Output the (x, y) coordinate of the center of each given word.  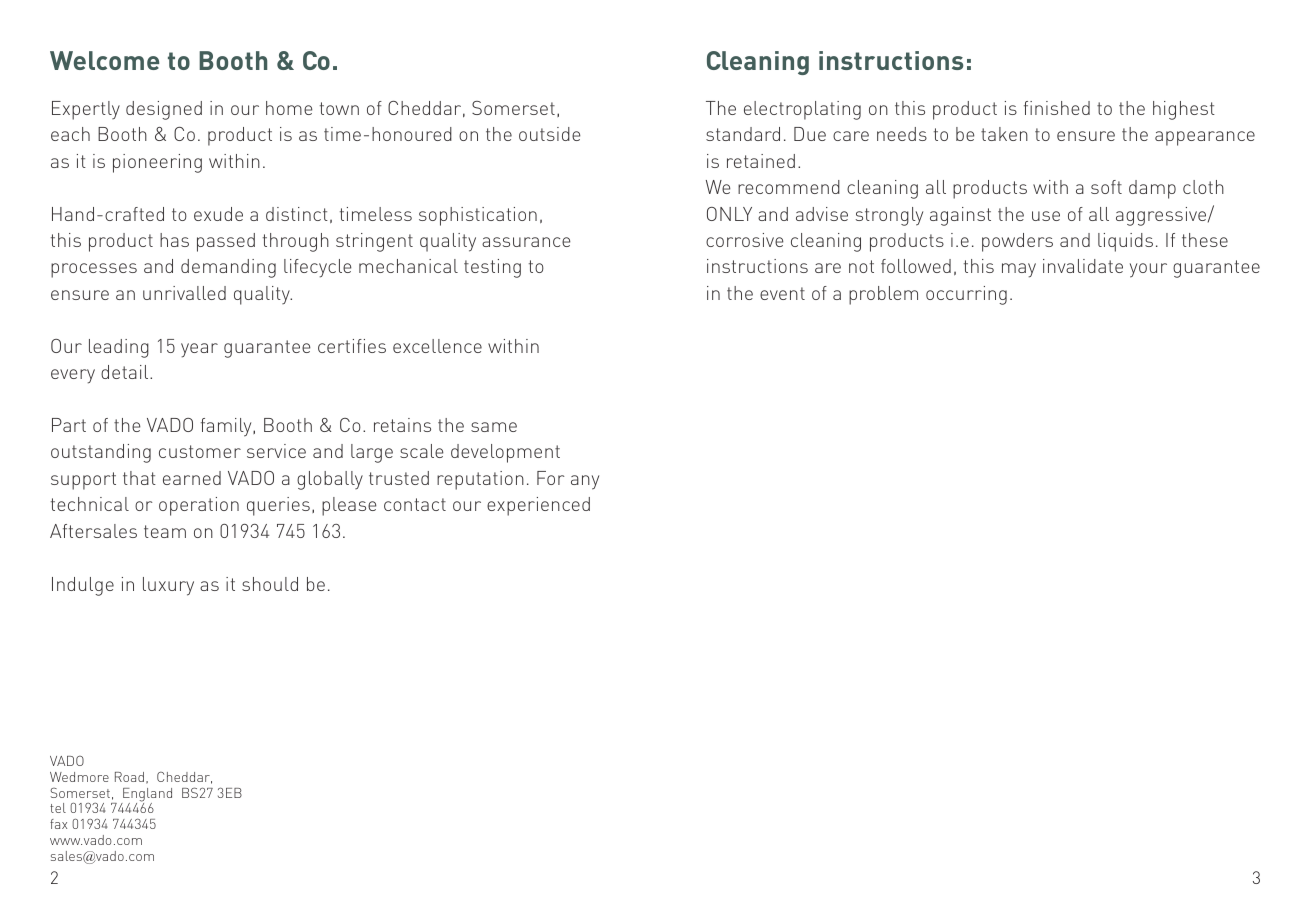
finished (1057, 108)
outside (549, 134)
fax (58, 824)
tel (58, 808)
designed (164, 110)
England (146, 796)
